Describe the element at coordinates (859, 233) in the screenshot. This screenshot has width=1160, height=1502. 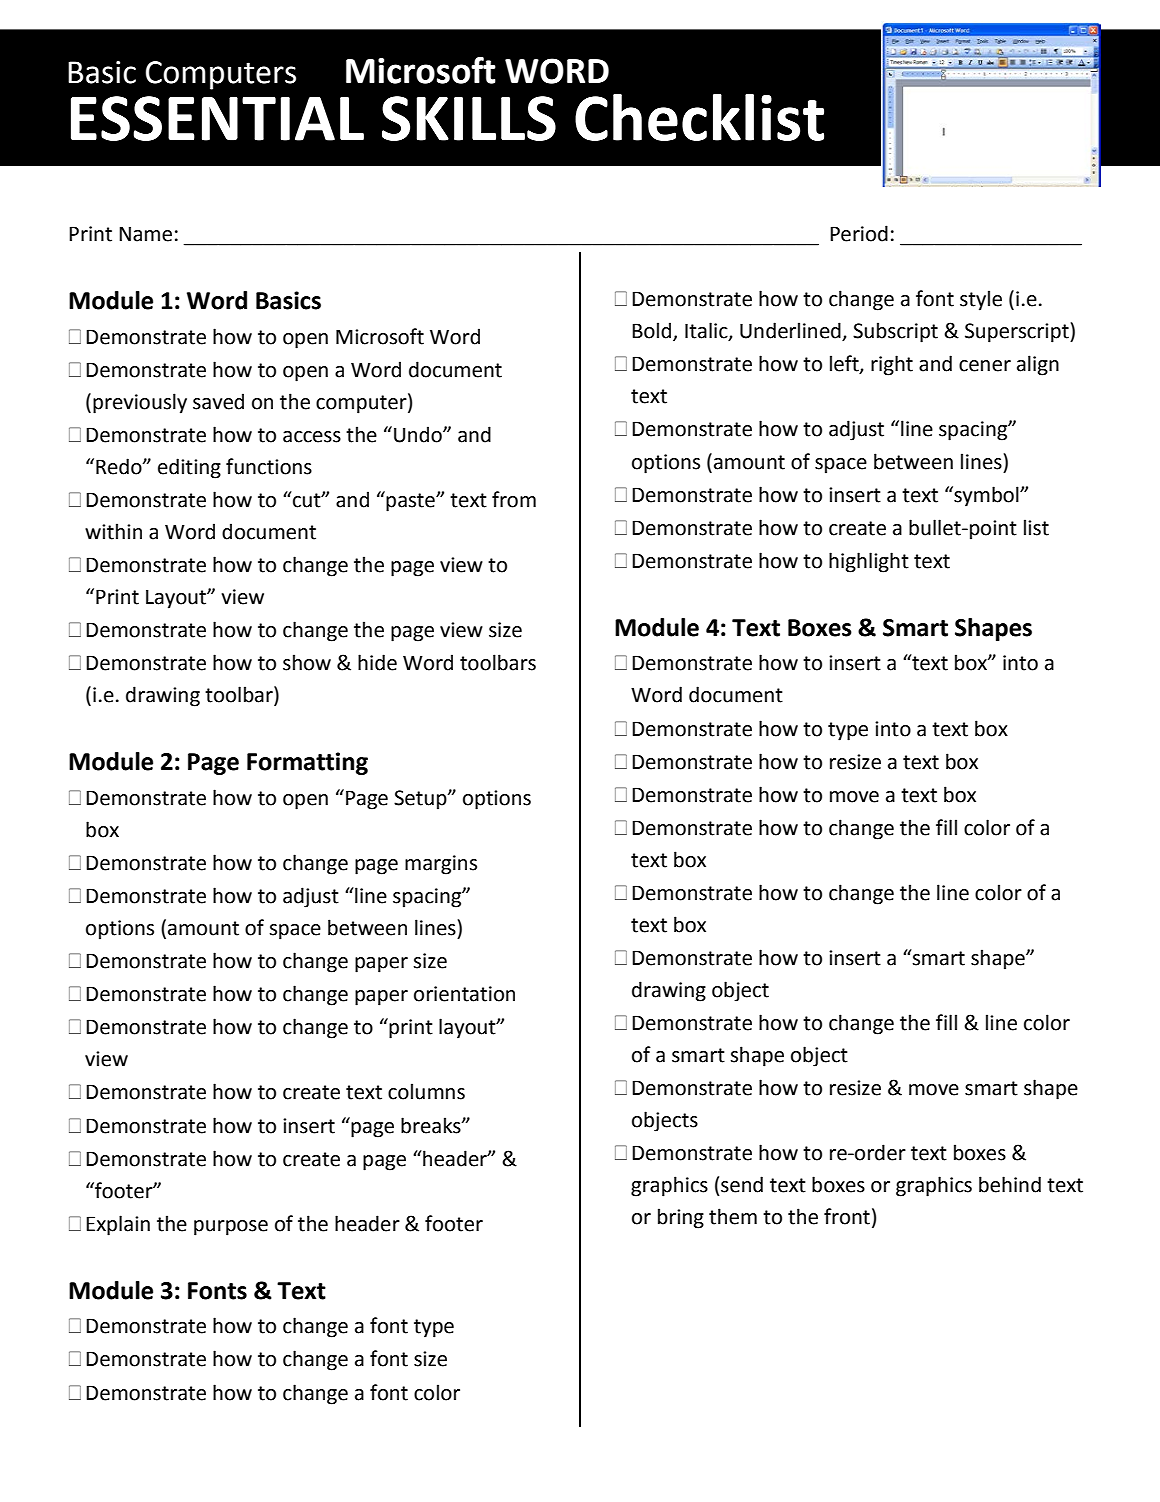
I see `Period` at that location.
